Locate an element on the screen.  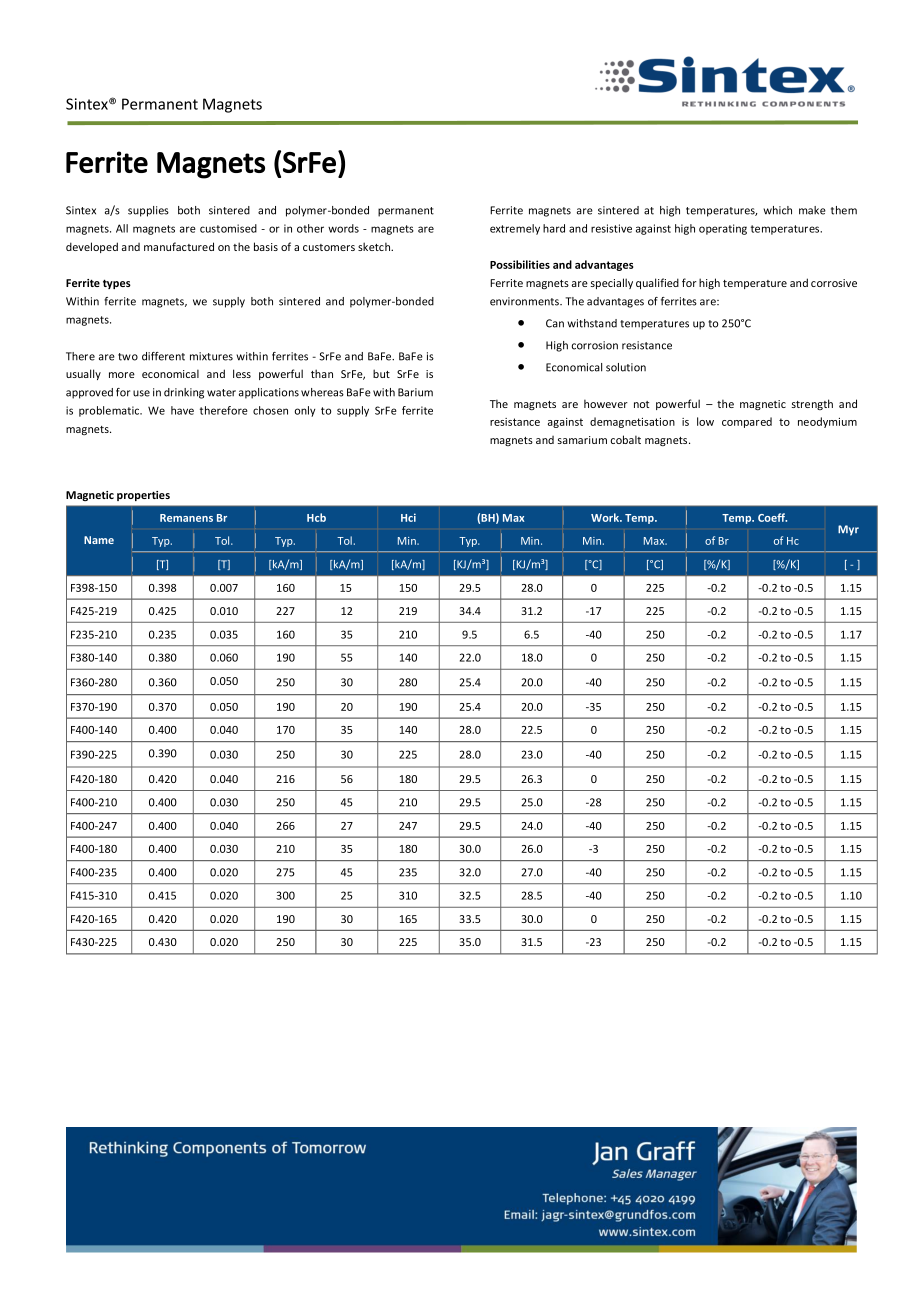
samarium is located at coordinates (582, 440).
